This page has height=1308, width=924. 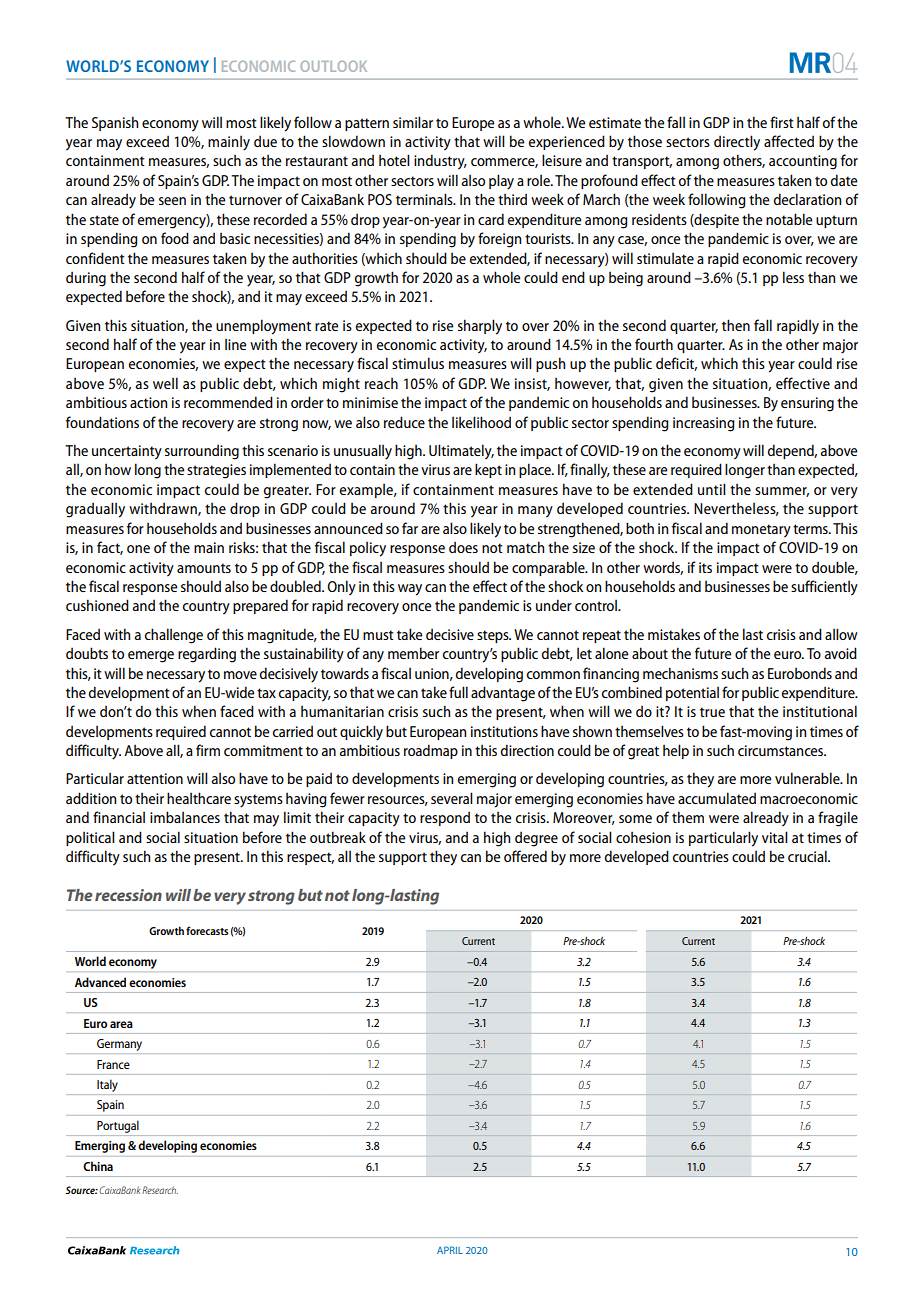 I want to click on monetary, so click(x=761, y=531).
